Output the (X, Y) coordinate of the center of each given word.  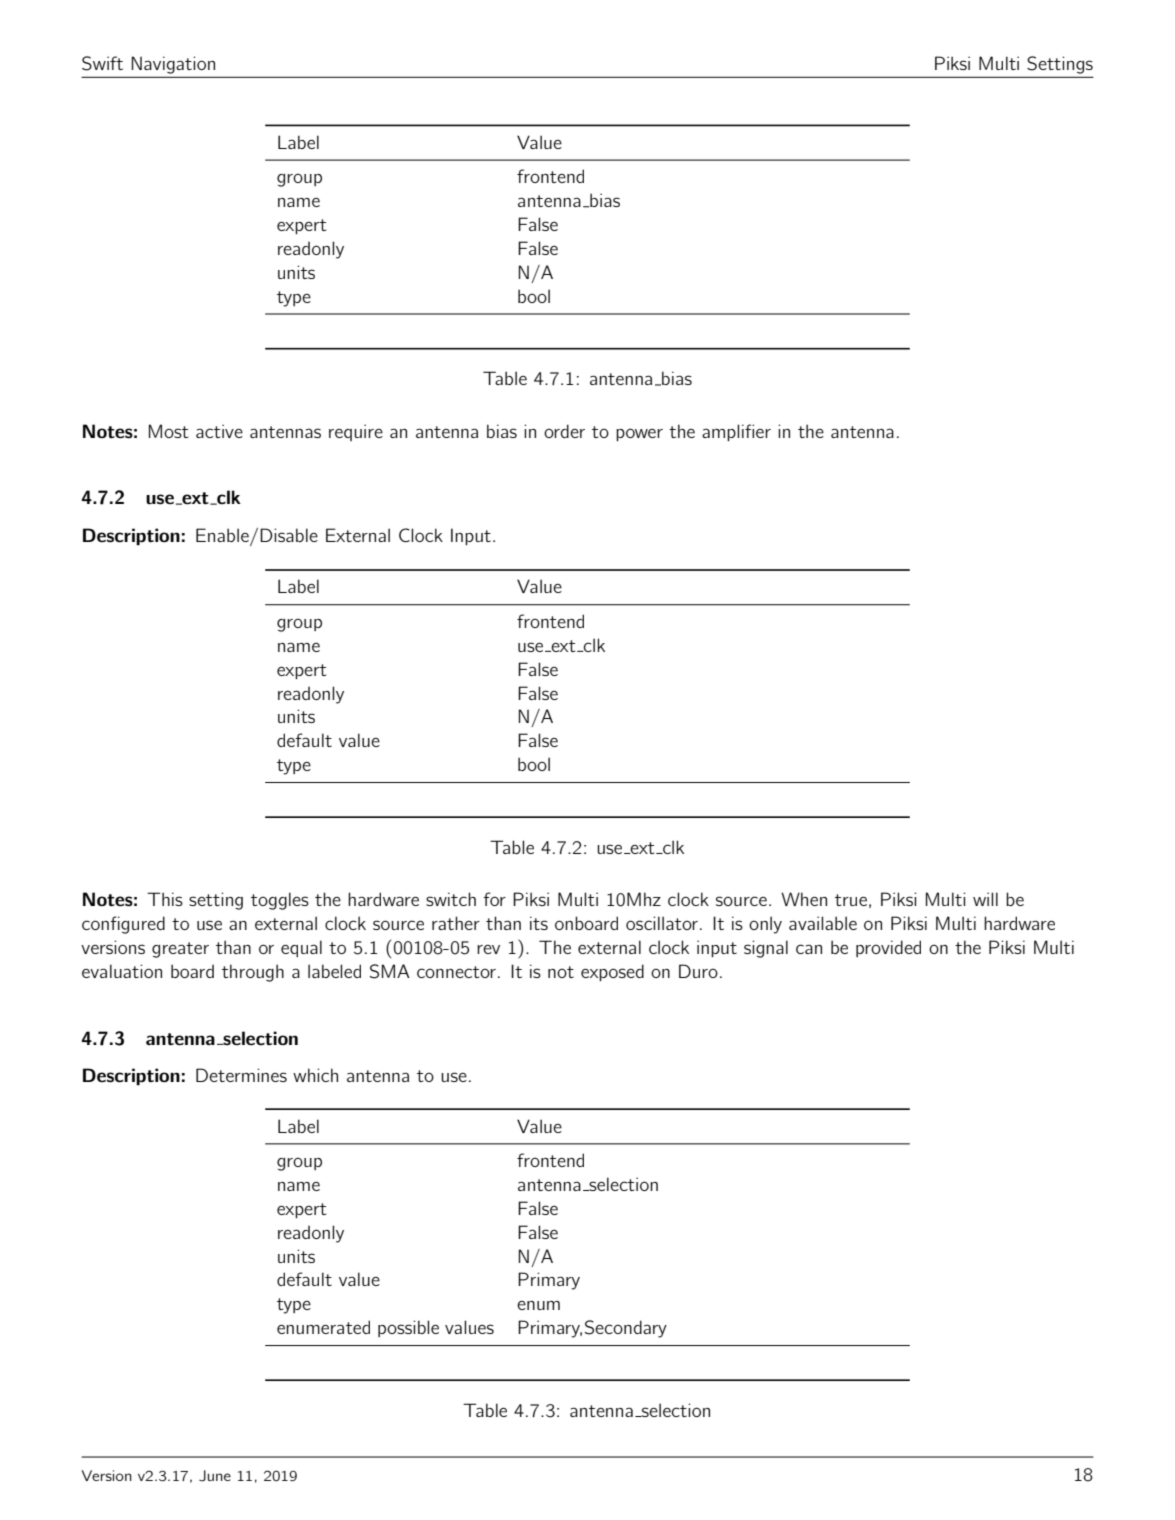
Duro (698, 971)
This (165, 899)
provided (888, 948)
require (356, 432)
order (564, 431)
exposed (612, 972)
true (851, 900)
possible (408, 1328)
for (494, 899)
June (215, 1476)
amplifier (736, 432)
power (639, 434)
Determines (241, 1075)
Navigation (173, 65)
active (219, 431)
